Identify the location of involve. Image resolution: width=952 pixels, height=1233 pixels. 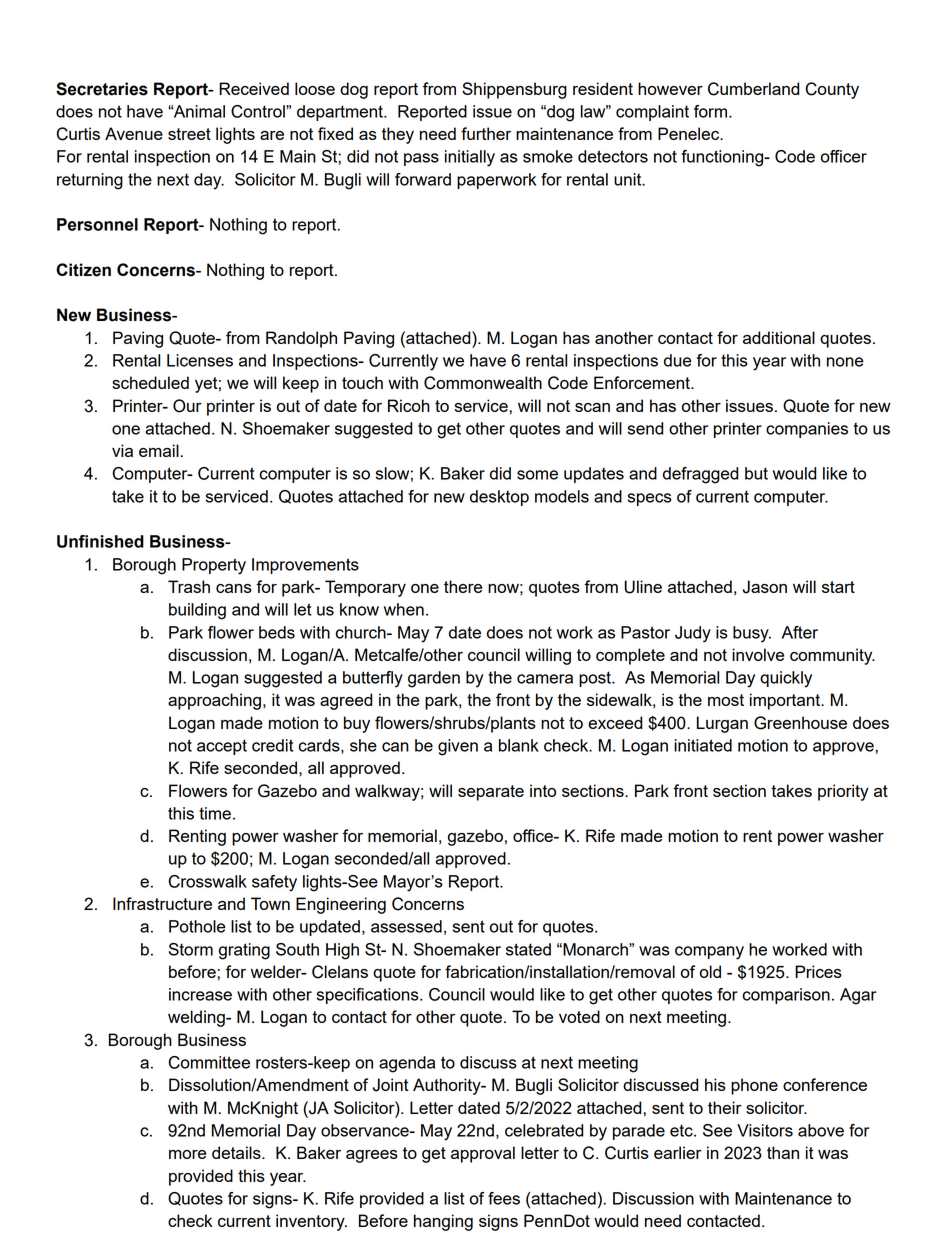
(758, 654).
